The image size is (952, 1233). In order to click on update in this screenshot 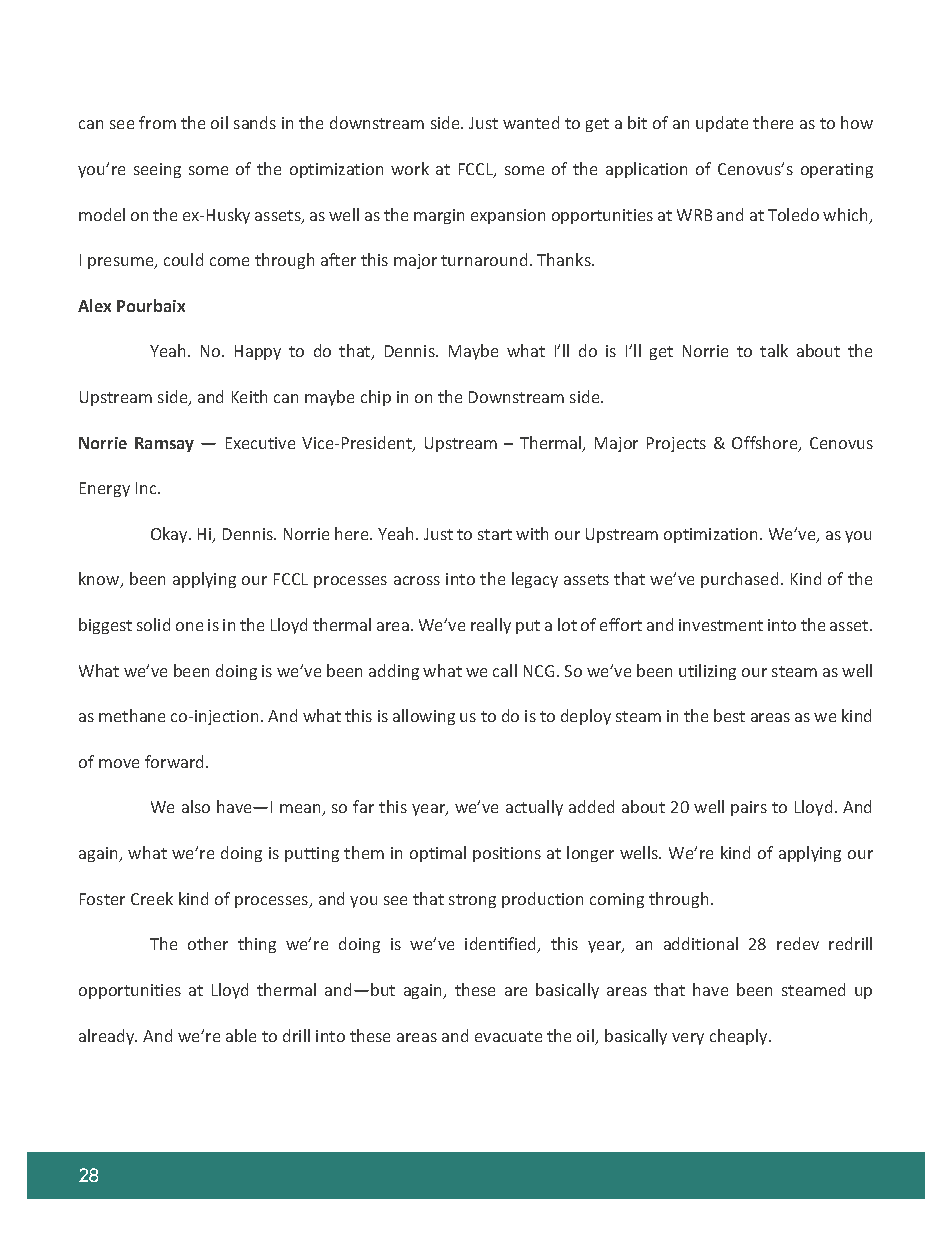, I will do `click(722, 124)`.
